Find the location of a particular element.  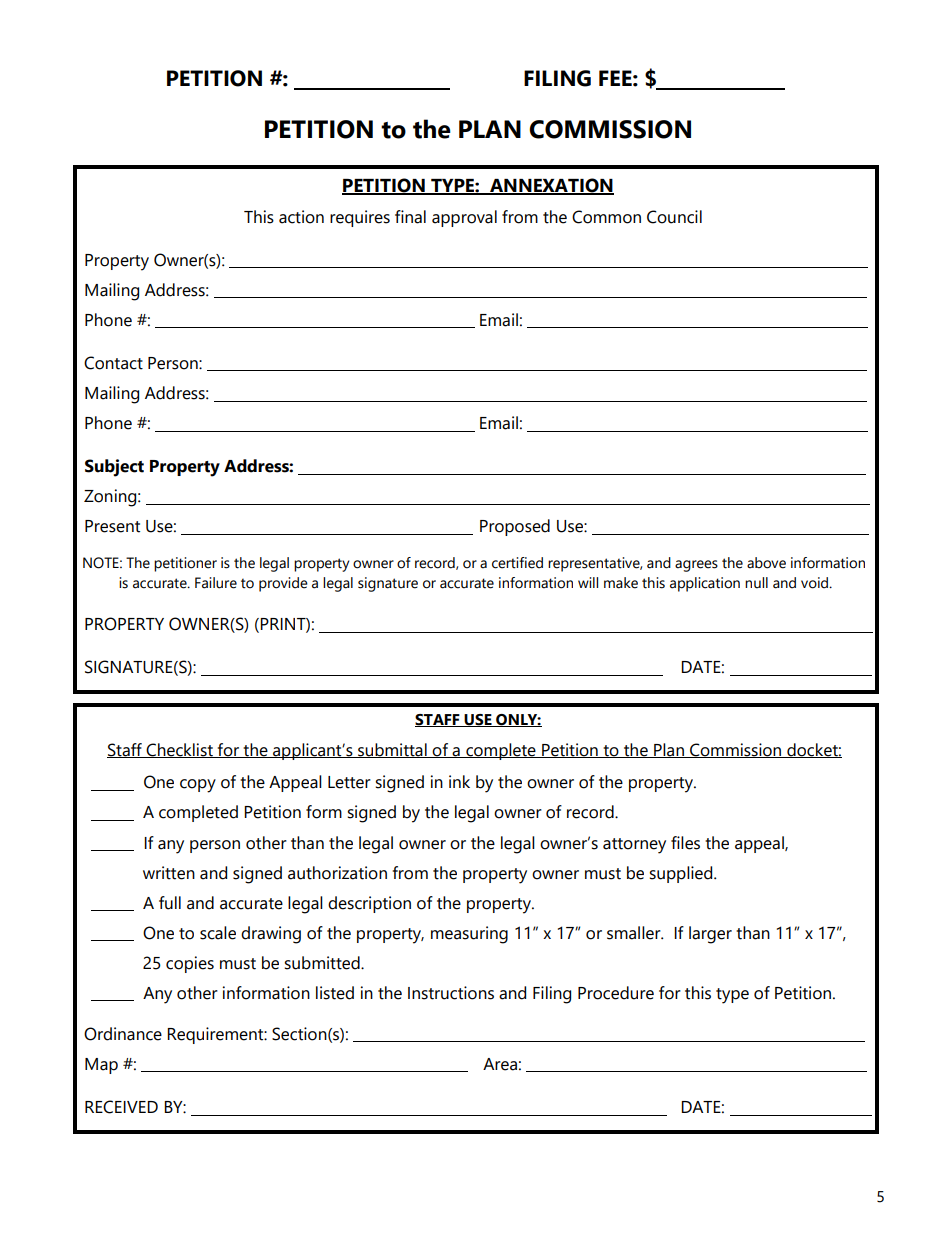

approval is located at coordinates (464, 218).
